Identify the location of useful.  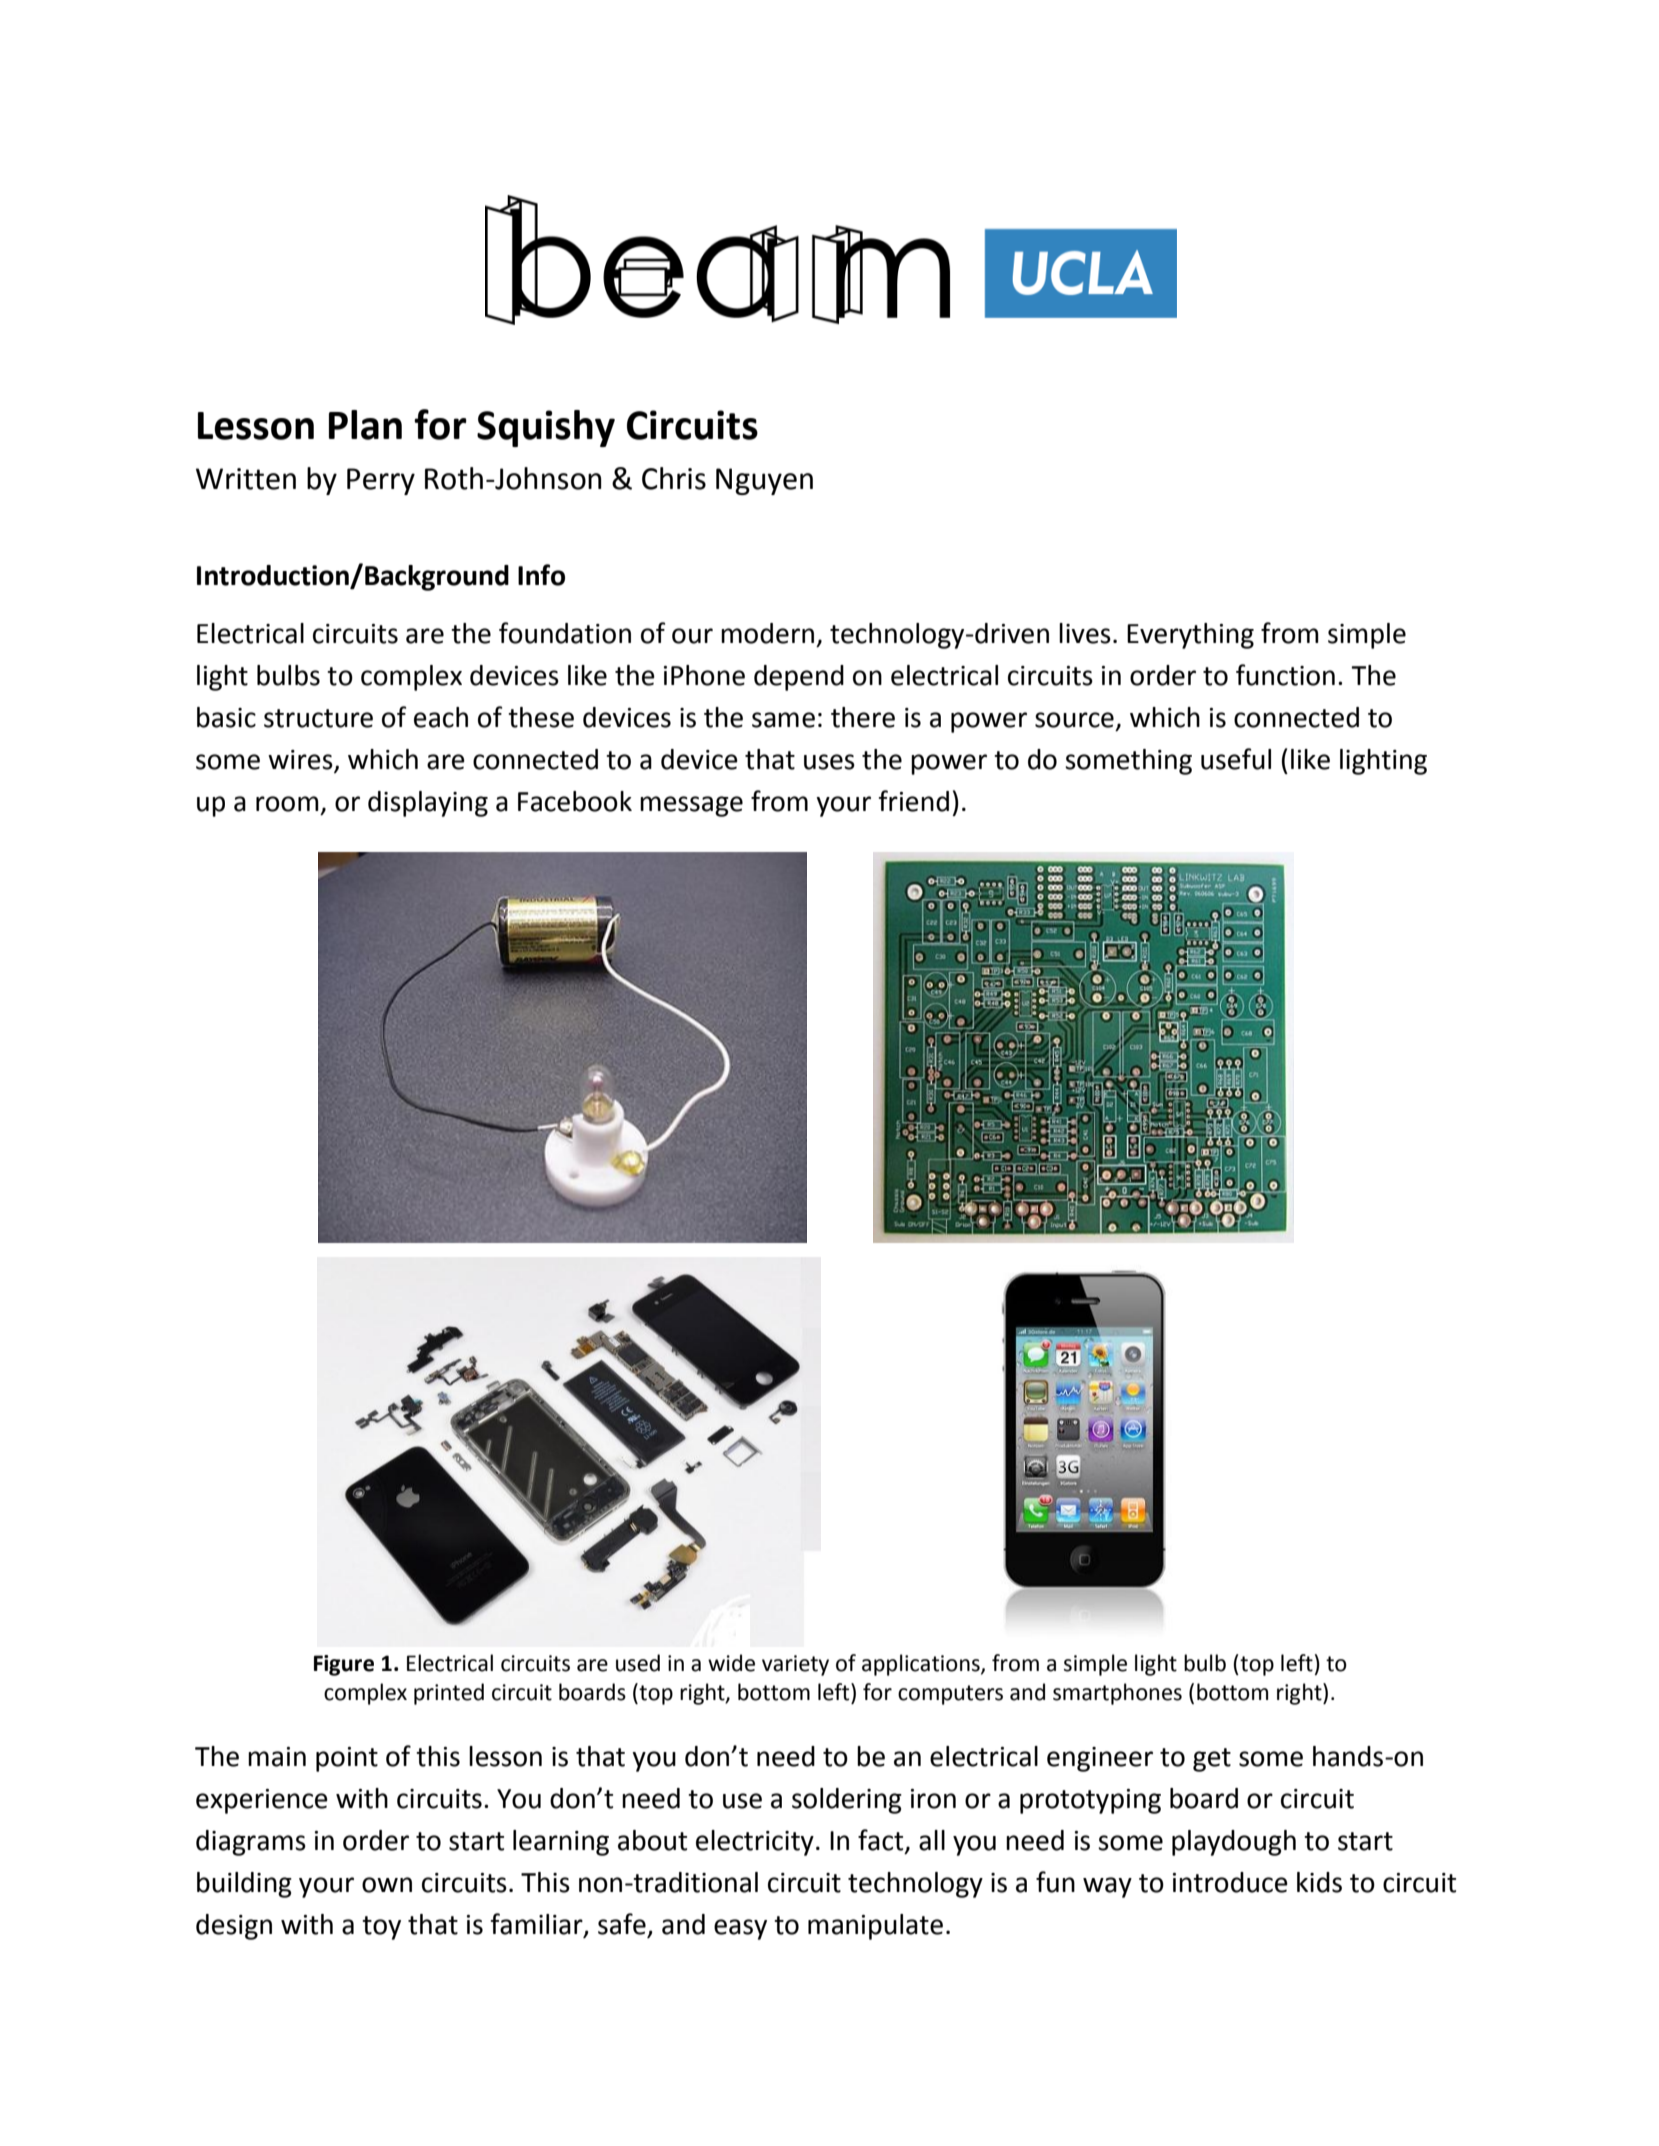
(1236, 759).
